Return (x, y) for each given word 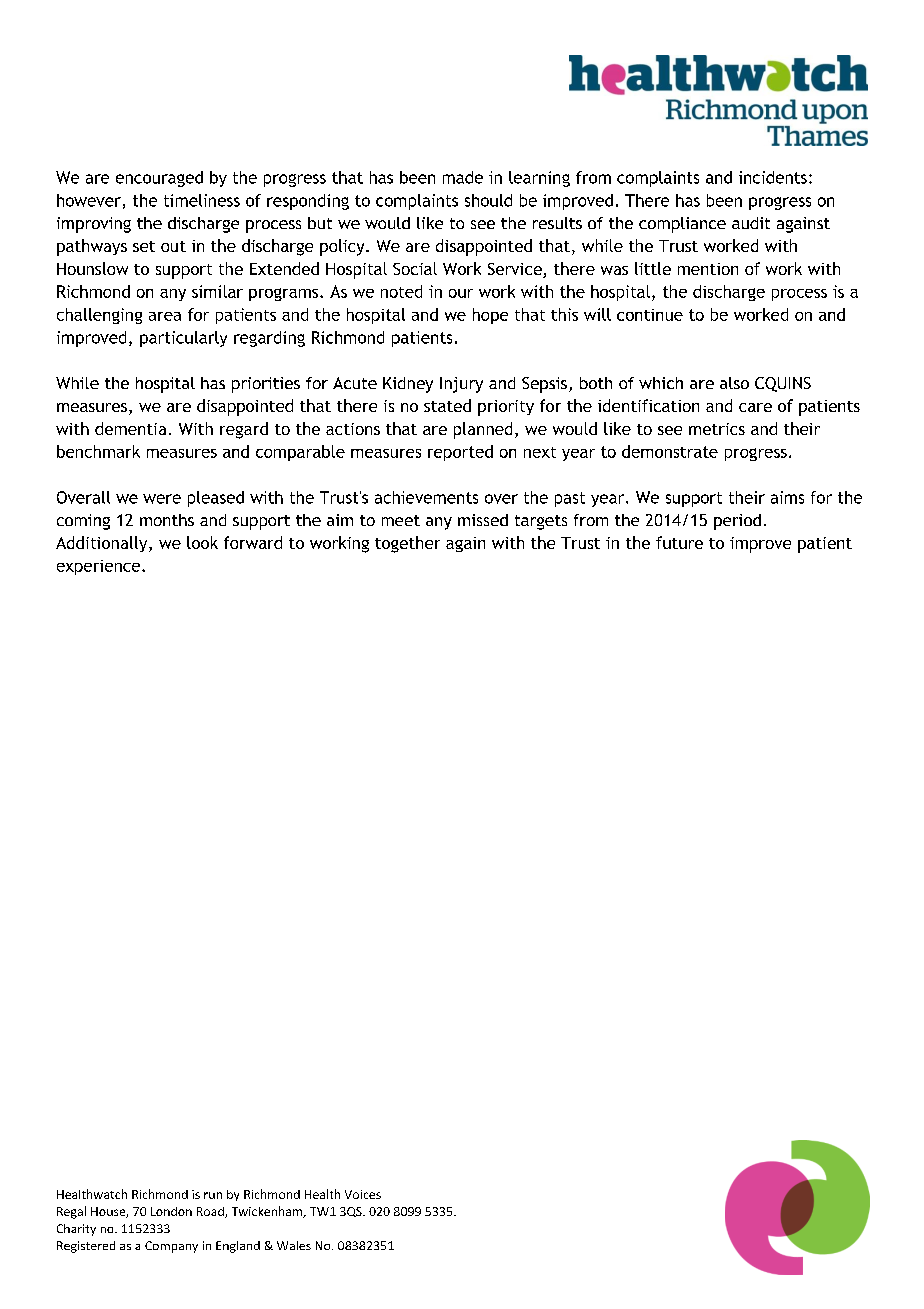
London (171, 1211)
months (167, 520)
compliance (682, 225)
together (407, 544)
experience (100, 567)
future (679, 542)
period (737, 522)
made (463, 177)
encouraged (159, 179)
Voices (363, 1194)
